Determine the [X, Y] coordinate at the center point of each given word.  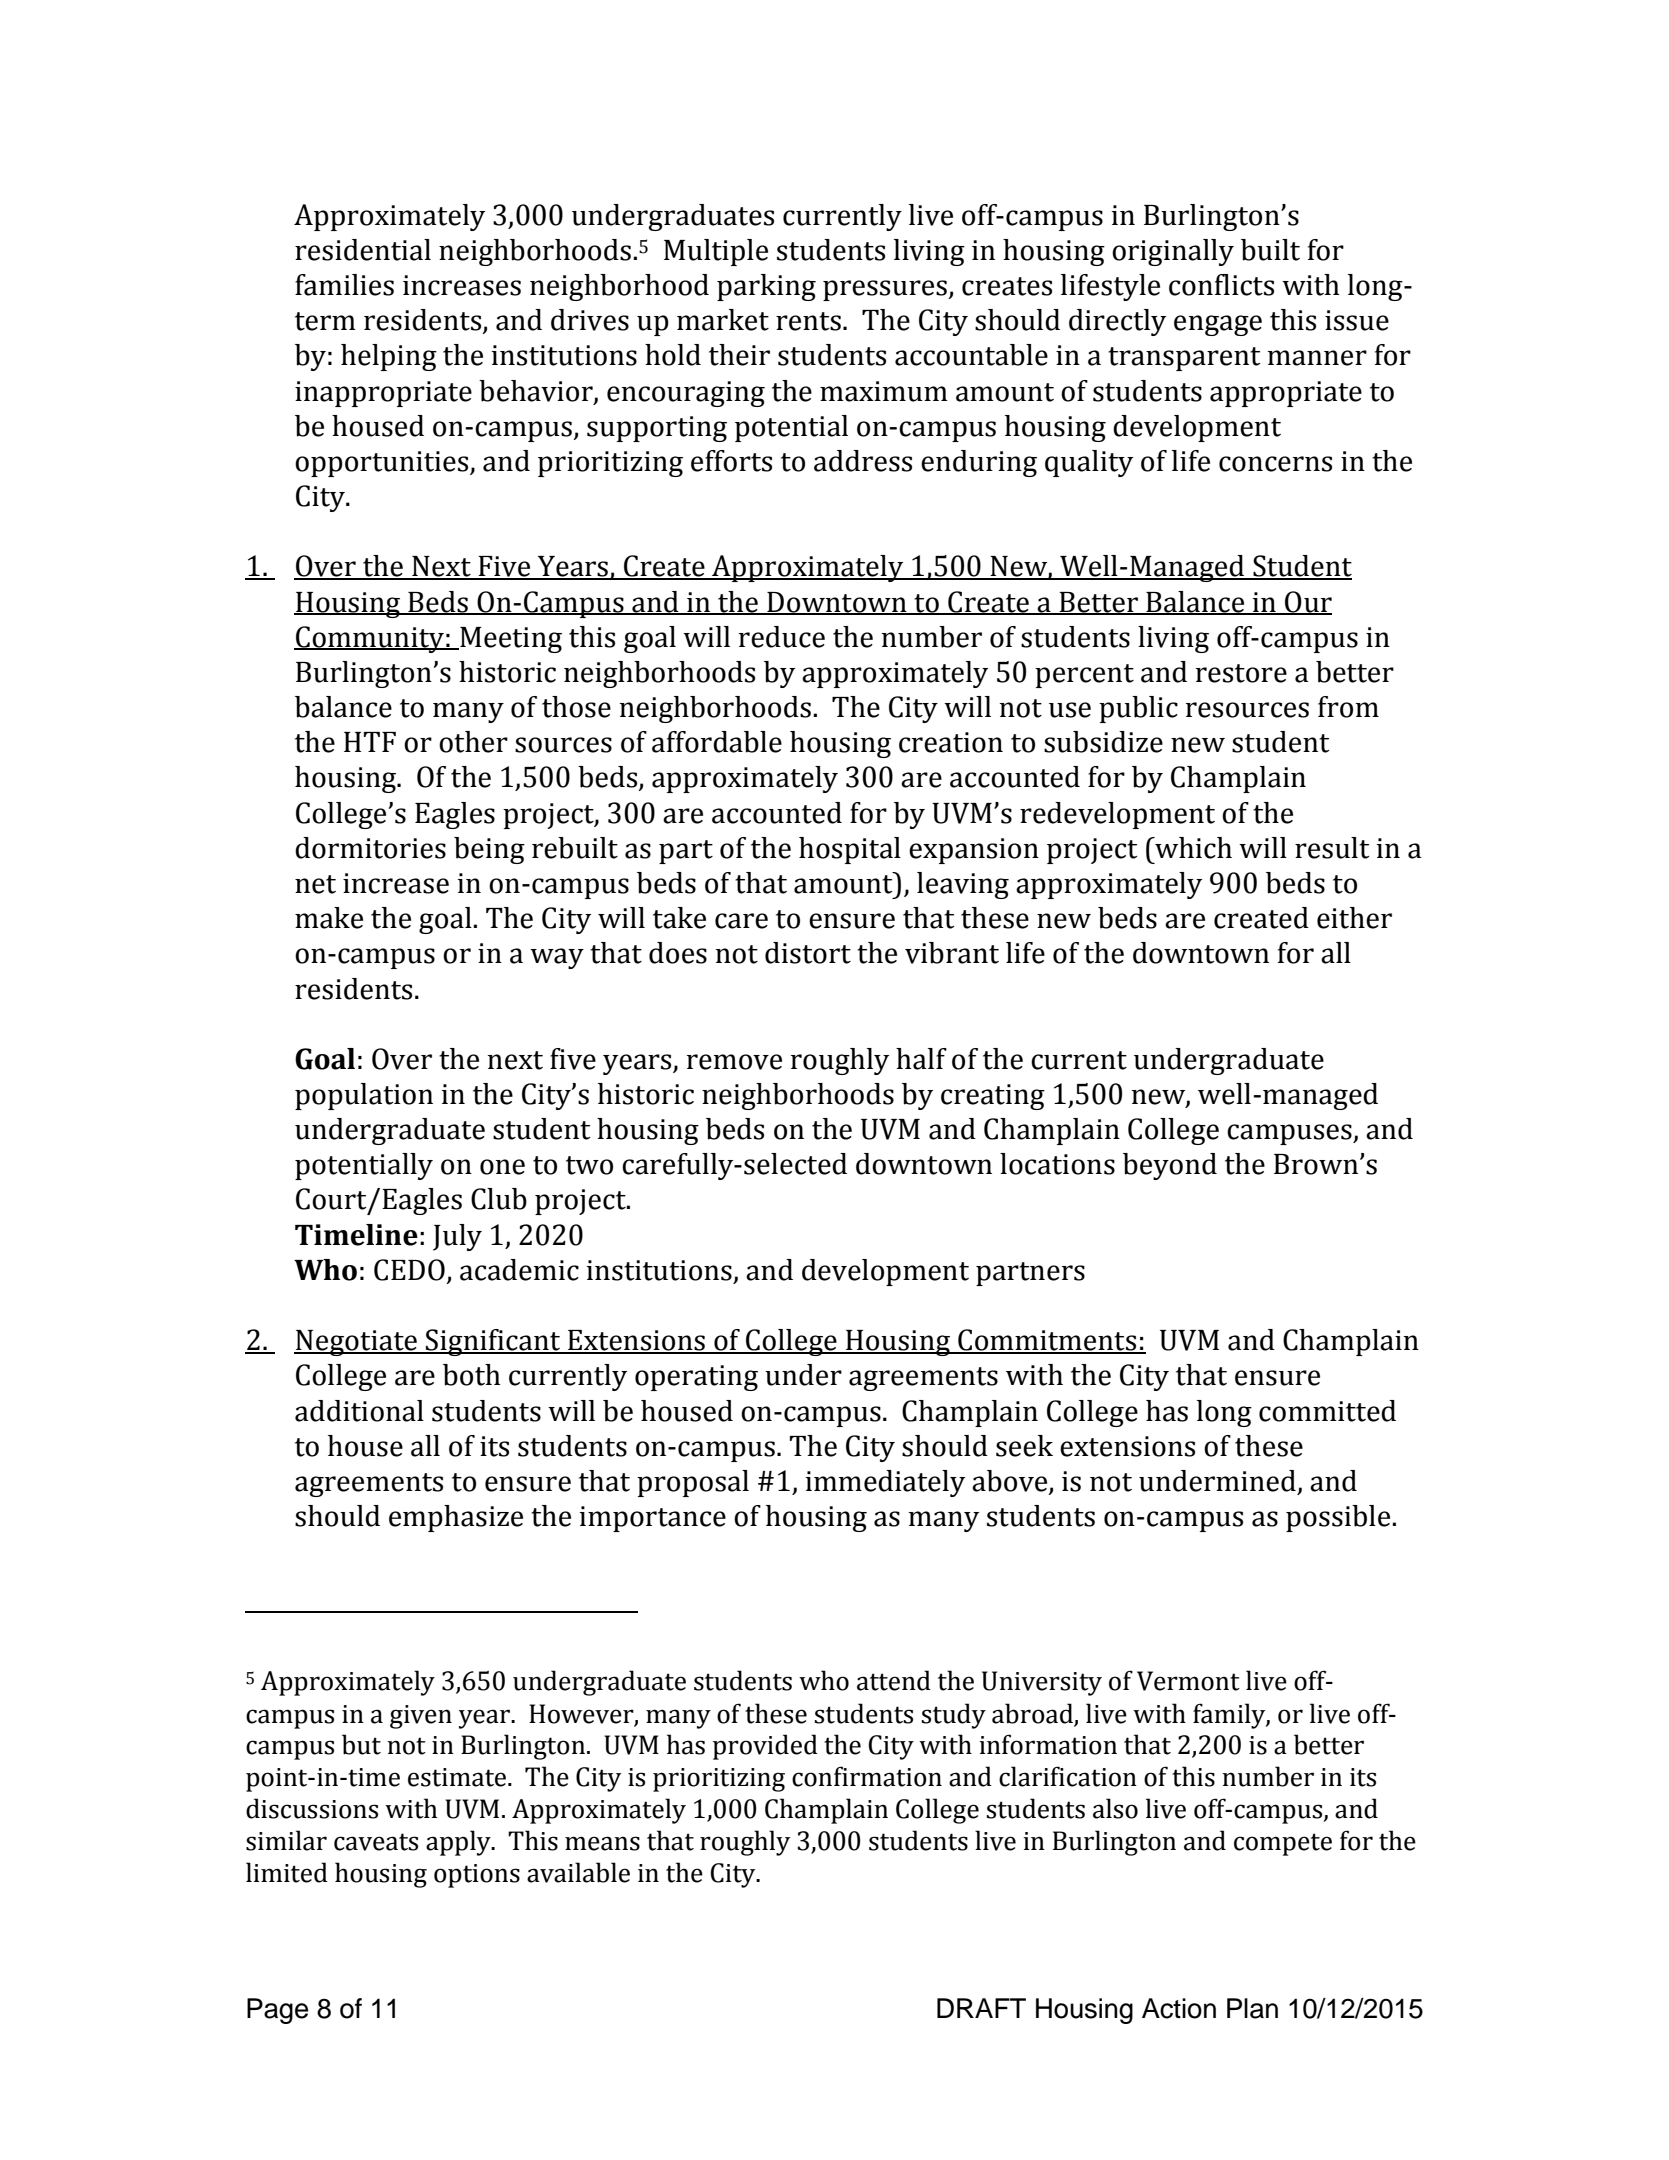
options [477, 1876]
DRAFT [981, 2008]
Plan [1252, 2008]
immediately [885, 1483]
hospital [850, 850]
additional [359, 1411]
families [344, 285]
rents [808, 321]
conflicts [1221, 285]
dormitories [370, 848]
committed [1327, 1411]
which [1192, 848]
